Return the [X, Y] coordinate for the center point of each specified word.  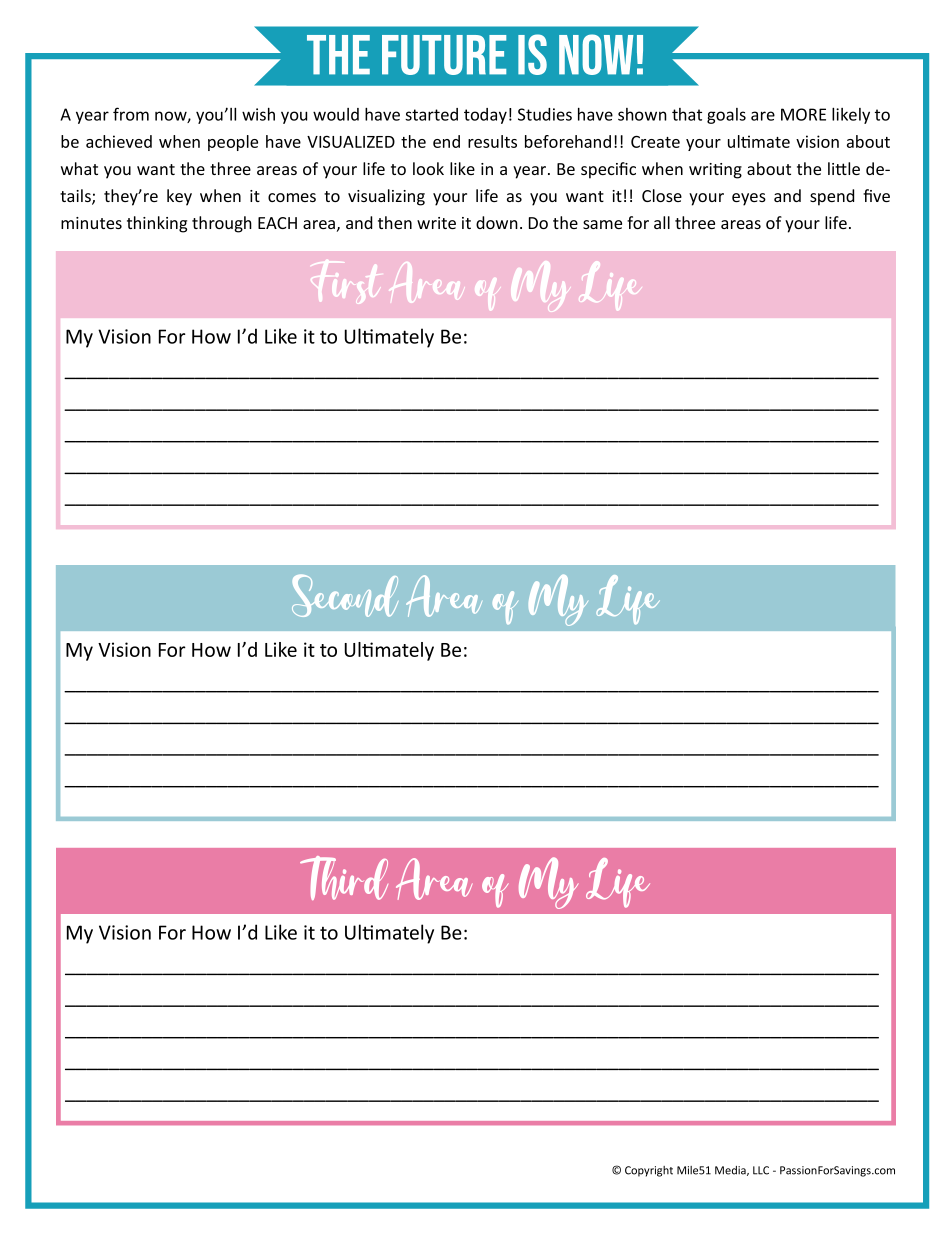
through [222, 224]
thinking [157, 224]
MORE [803, 114]
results [492, 141]
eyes [749, 199]
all [662, 222]
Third [344, 878]
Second [345, 595]
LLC [761, 1170]
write [436, 223]
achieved [119, 141]
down [497, 222]
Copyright [649, 1171]
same [602, 224]
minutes [91, 223]
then [395, 222]
